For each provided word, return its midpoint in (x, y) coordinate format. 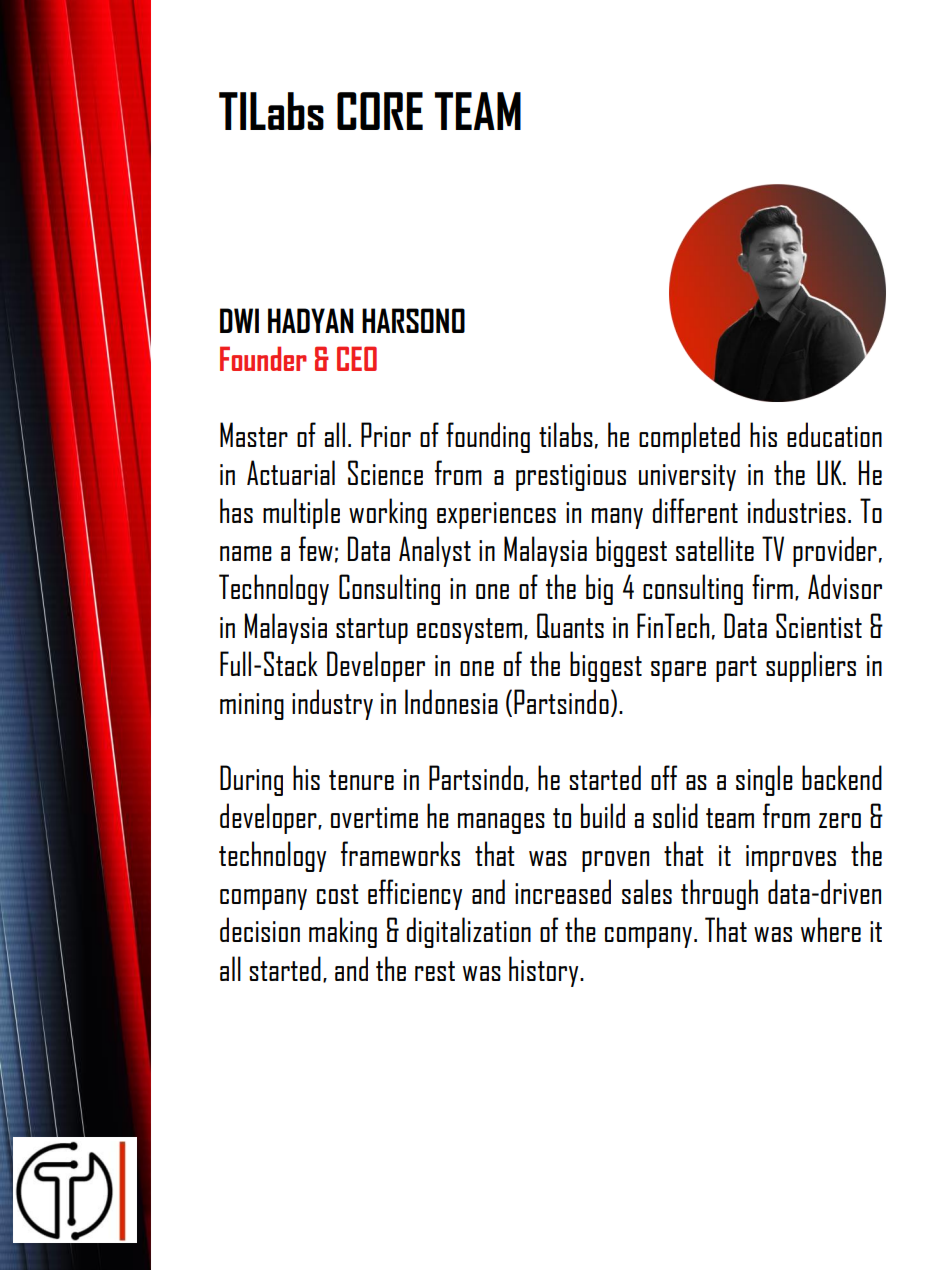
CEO (357, 358)
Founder (263, 358)
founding (488, 437)
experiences (496, 515)
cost (338, 894)
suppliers (811, 666)
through (719, 894)
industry (332, 704)
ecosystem (469, 631)
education (834, 434)
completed (689, 437)
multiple (301, 513)
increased (563, 891)
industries (797, 510)
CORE (380, 111)
